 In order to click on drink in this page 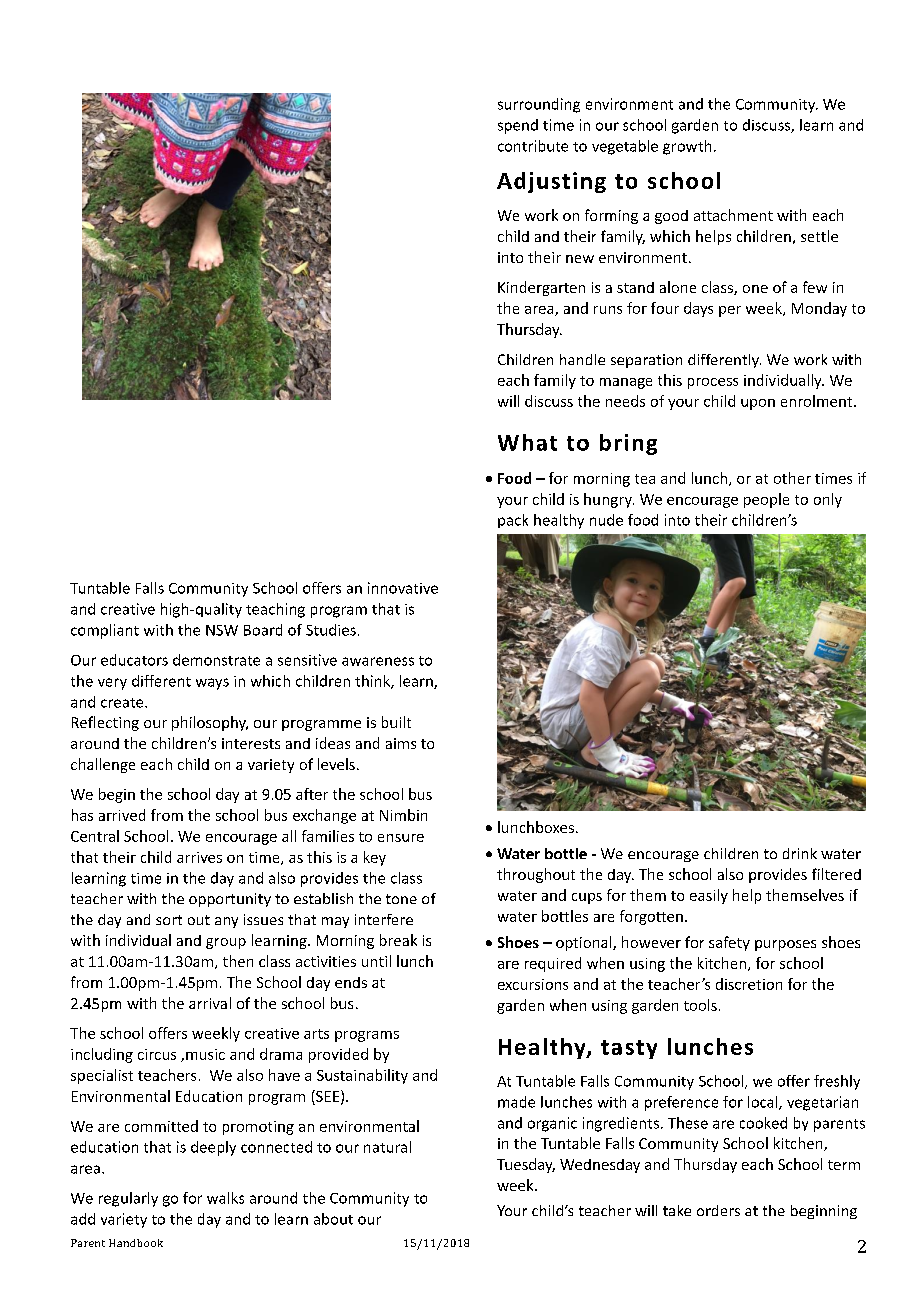, I will do `click(800, 853)`.
